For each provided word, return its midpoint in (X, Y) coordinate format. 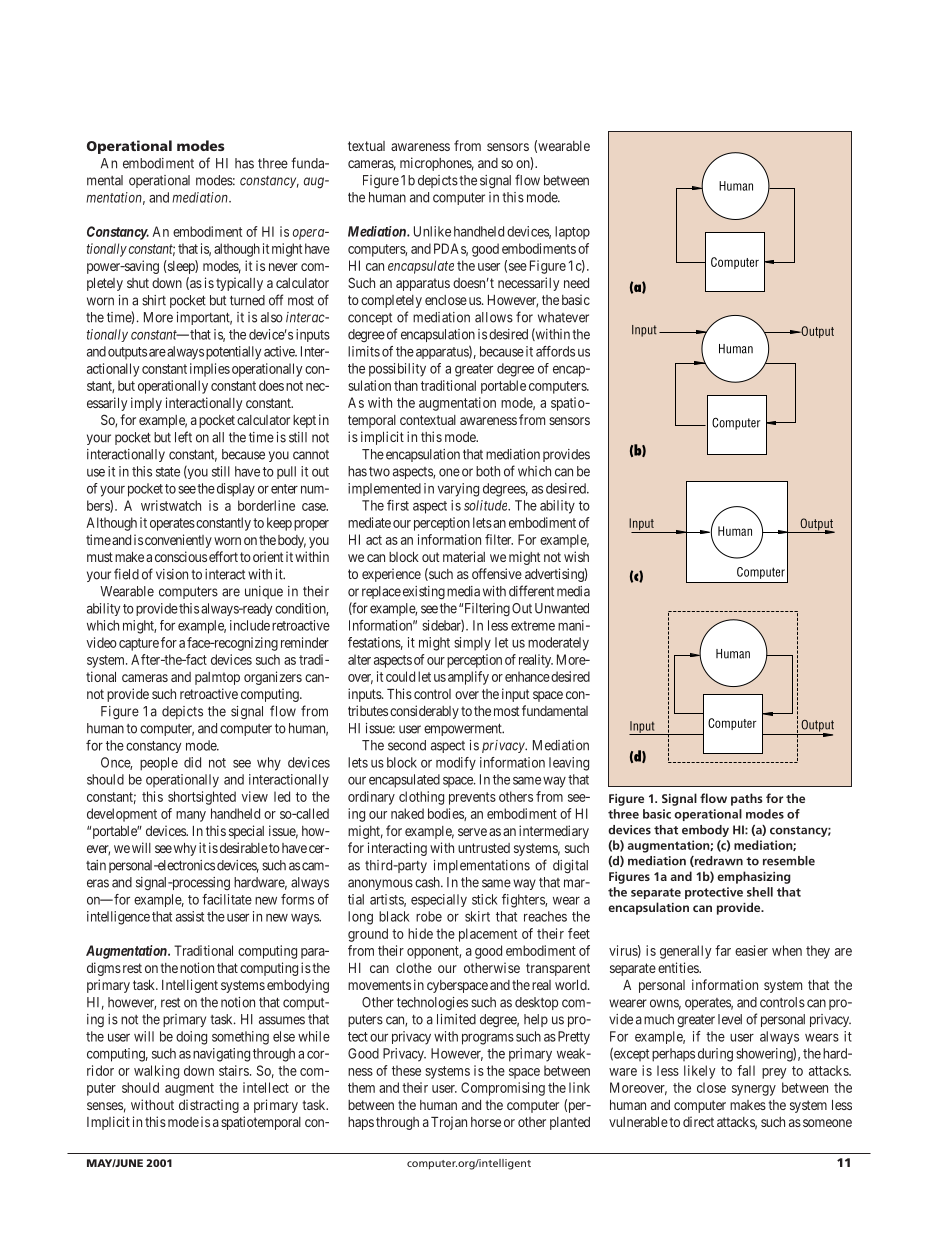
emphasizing (754, 877)
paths (747, 799)
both (488, 471)
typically (239, 284)
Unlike (432, 231)
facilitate (227, 899)
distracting (209, 1106)
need (576, 283)
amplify (468, 678)
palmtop (217, 678)
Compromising (503, 1089)
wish (576, 556)
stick (485, 899)
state (168, 472)
